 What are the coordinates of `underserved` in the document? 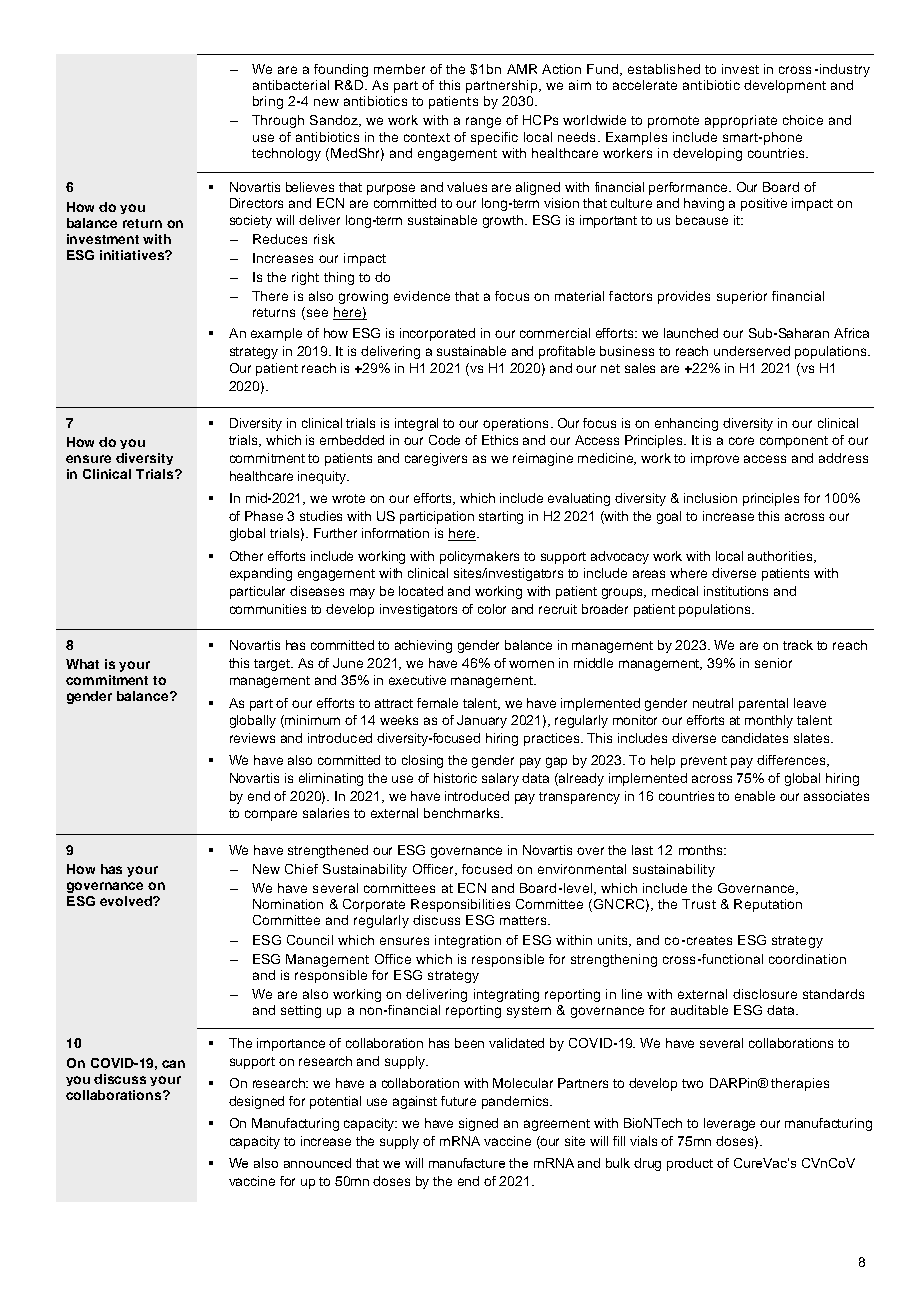 It's located at (752, 351).
